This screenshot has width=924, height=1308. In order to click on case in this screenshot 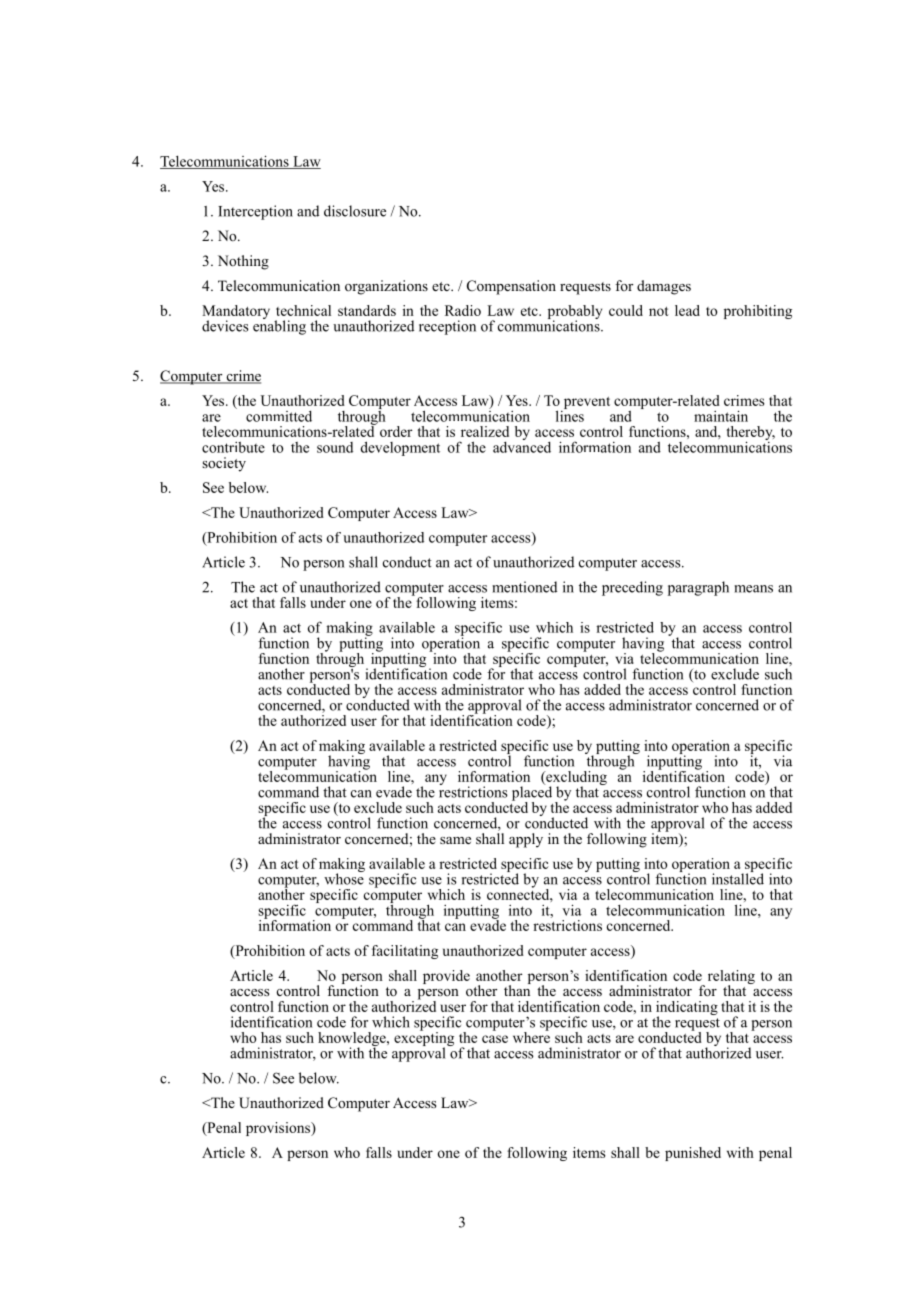, I will do `click(495, 1039)`.
